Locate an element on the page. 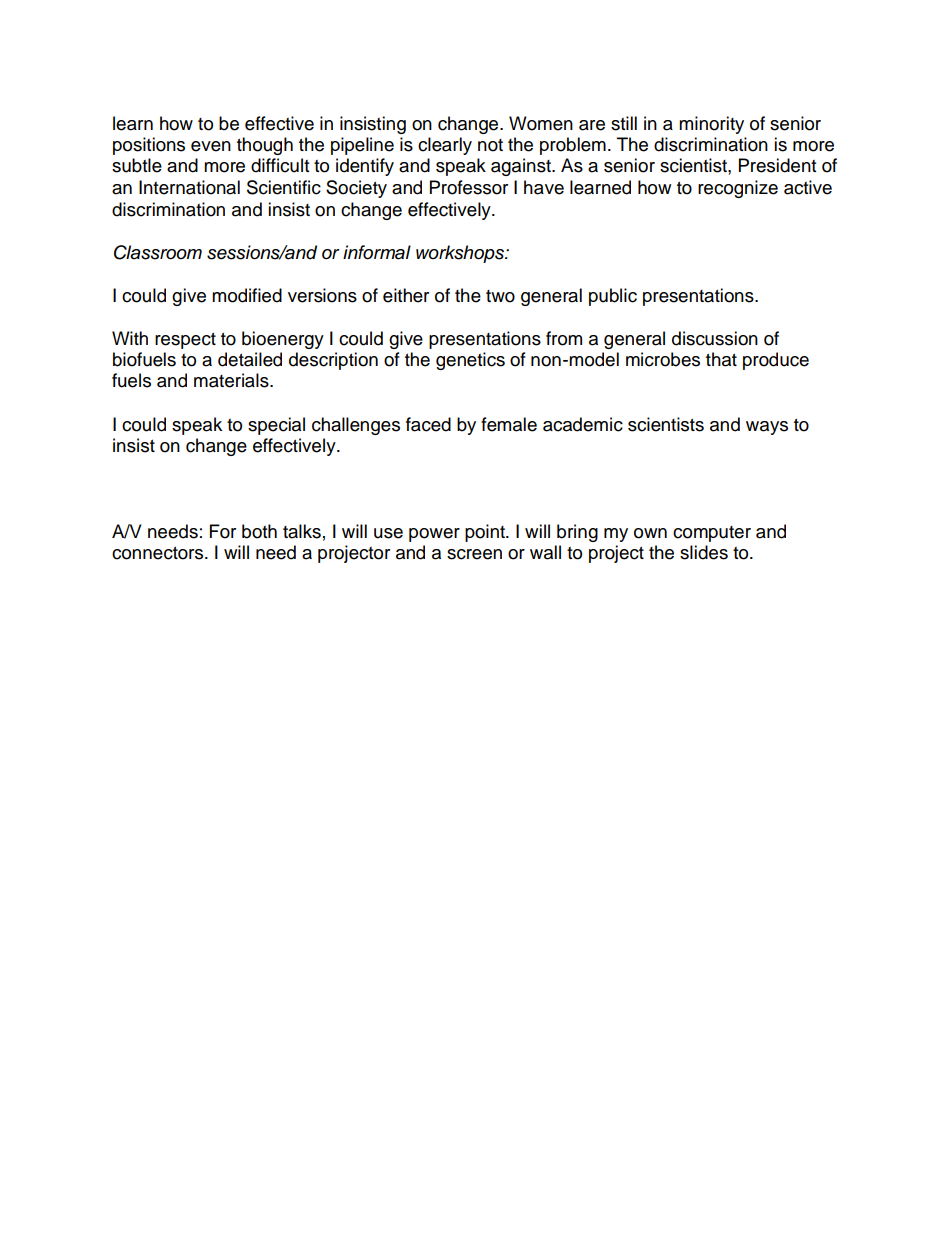 The height and width of the image is (1233, 952). both is located at coordinates (259, 531).
